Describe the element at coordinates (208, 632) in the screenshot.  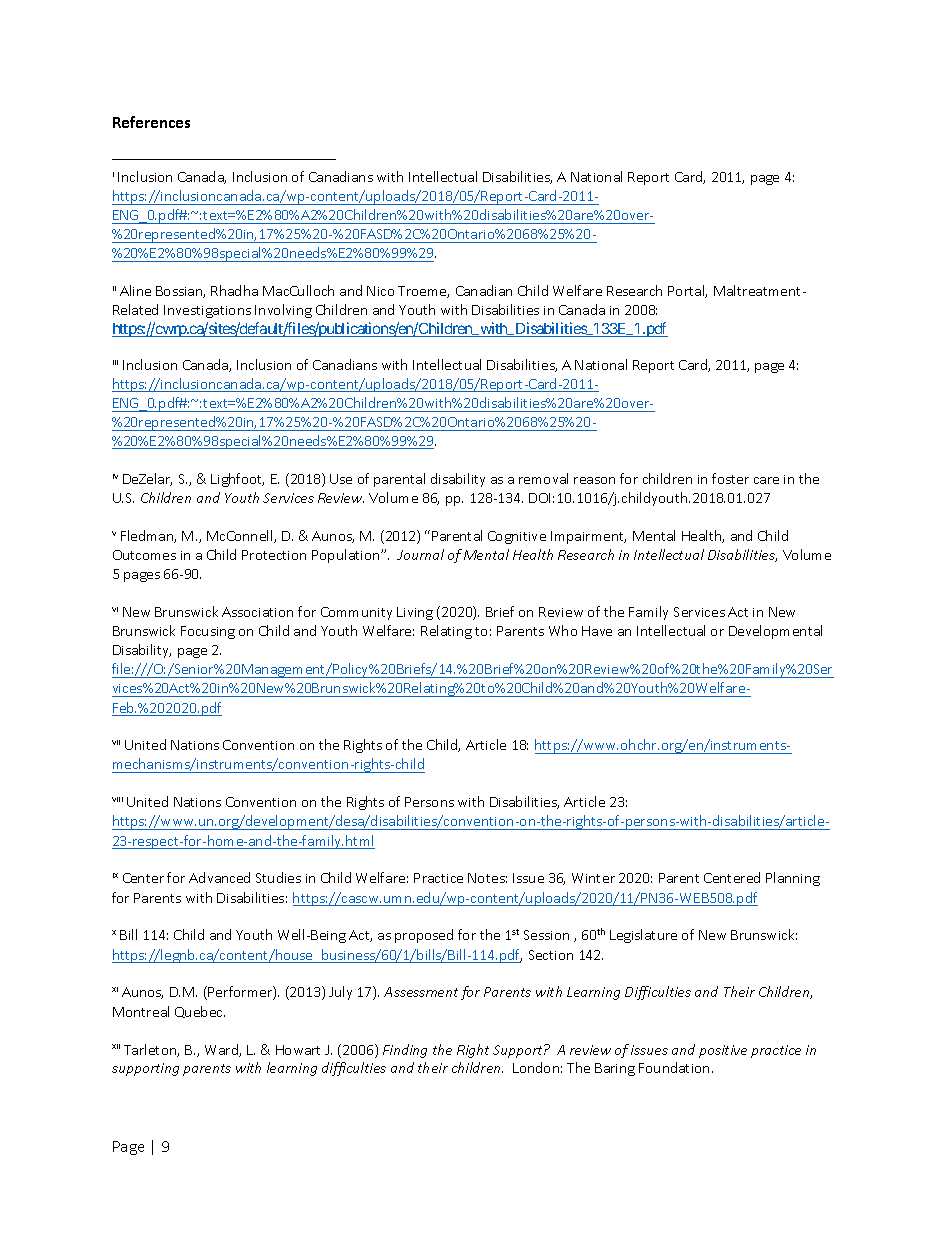
I see `Focusing` at that location.
